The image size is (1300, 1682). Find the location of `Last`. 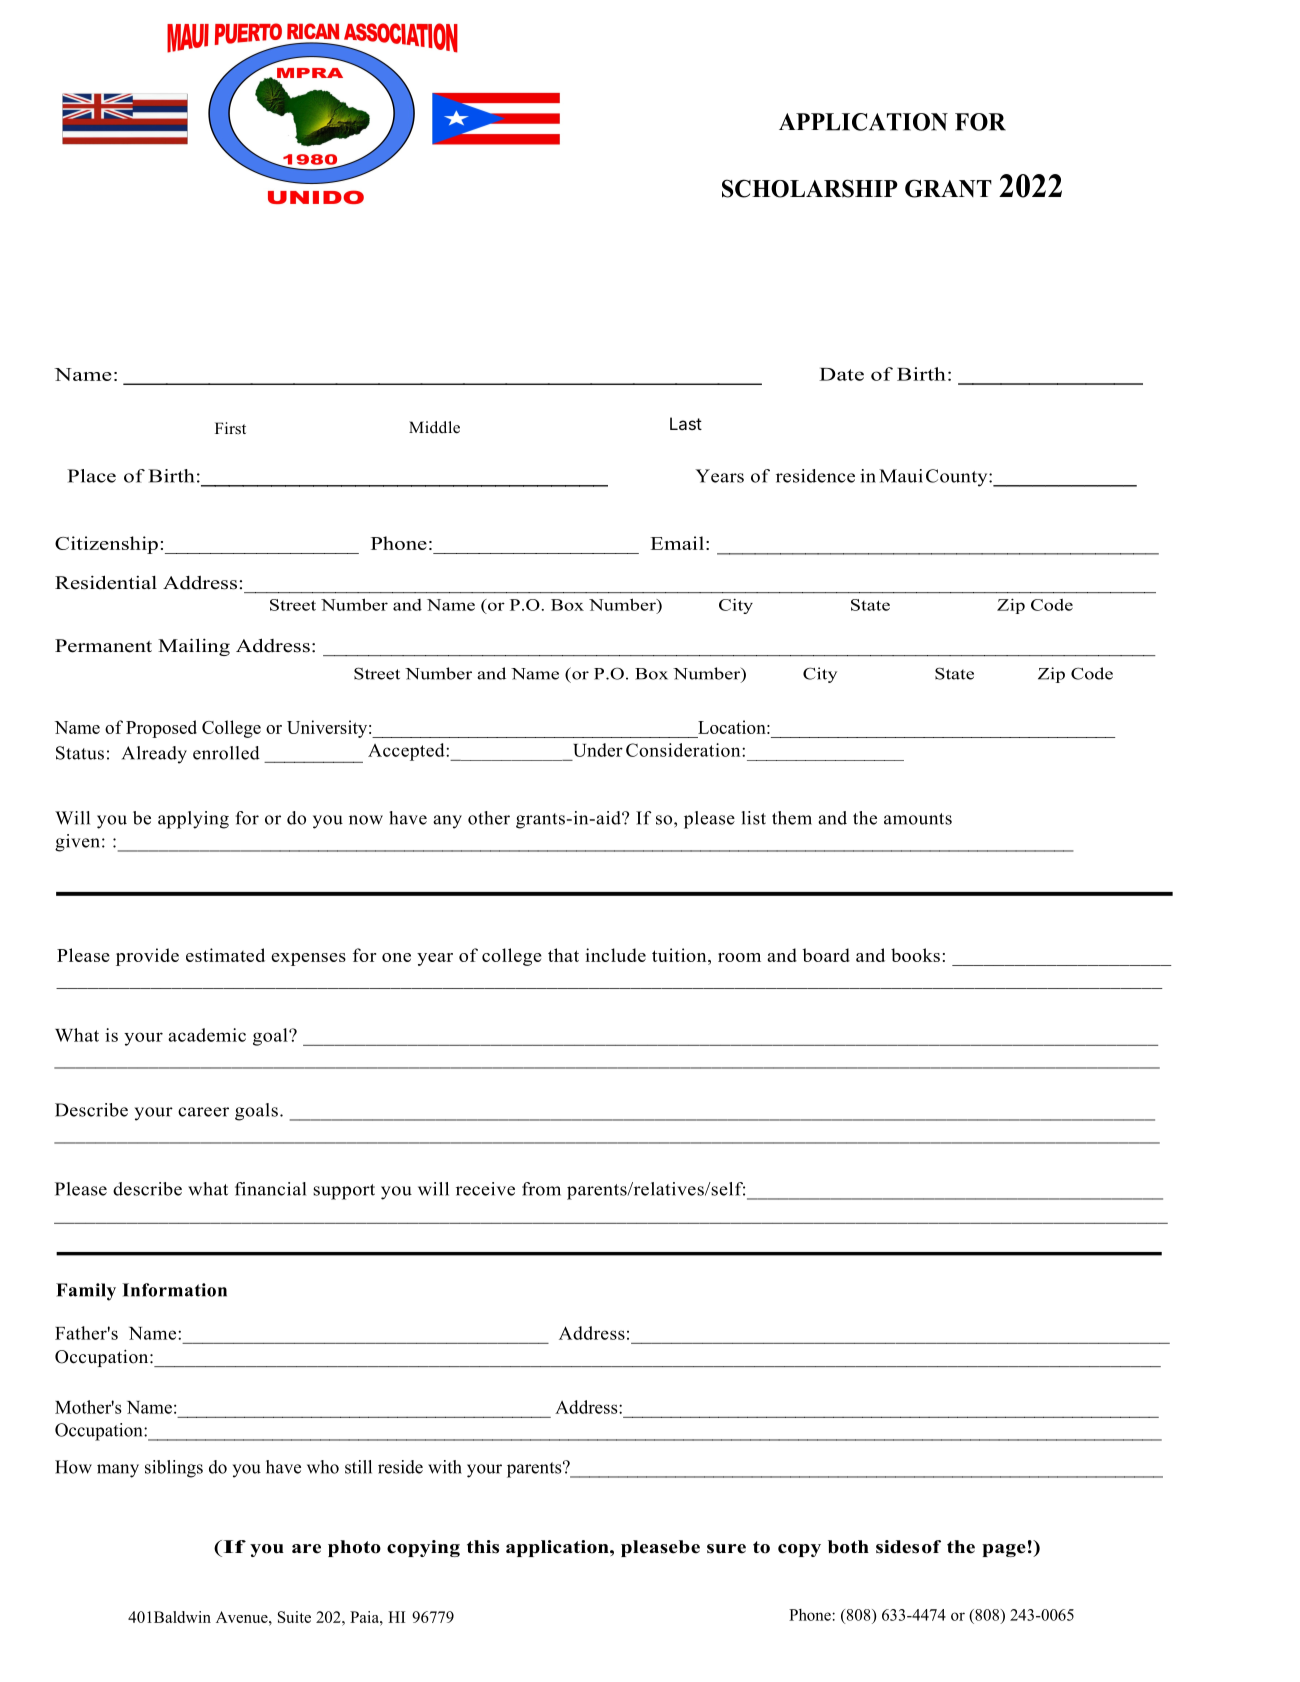

Last is located at coordinates (686, 423).
